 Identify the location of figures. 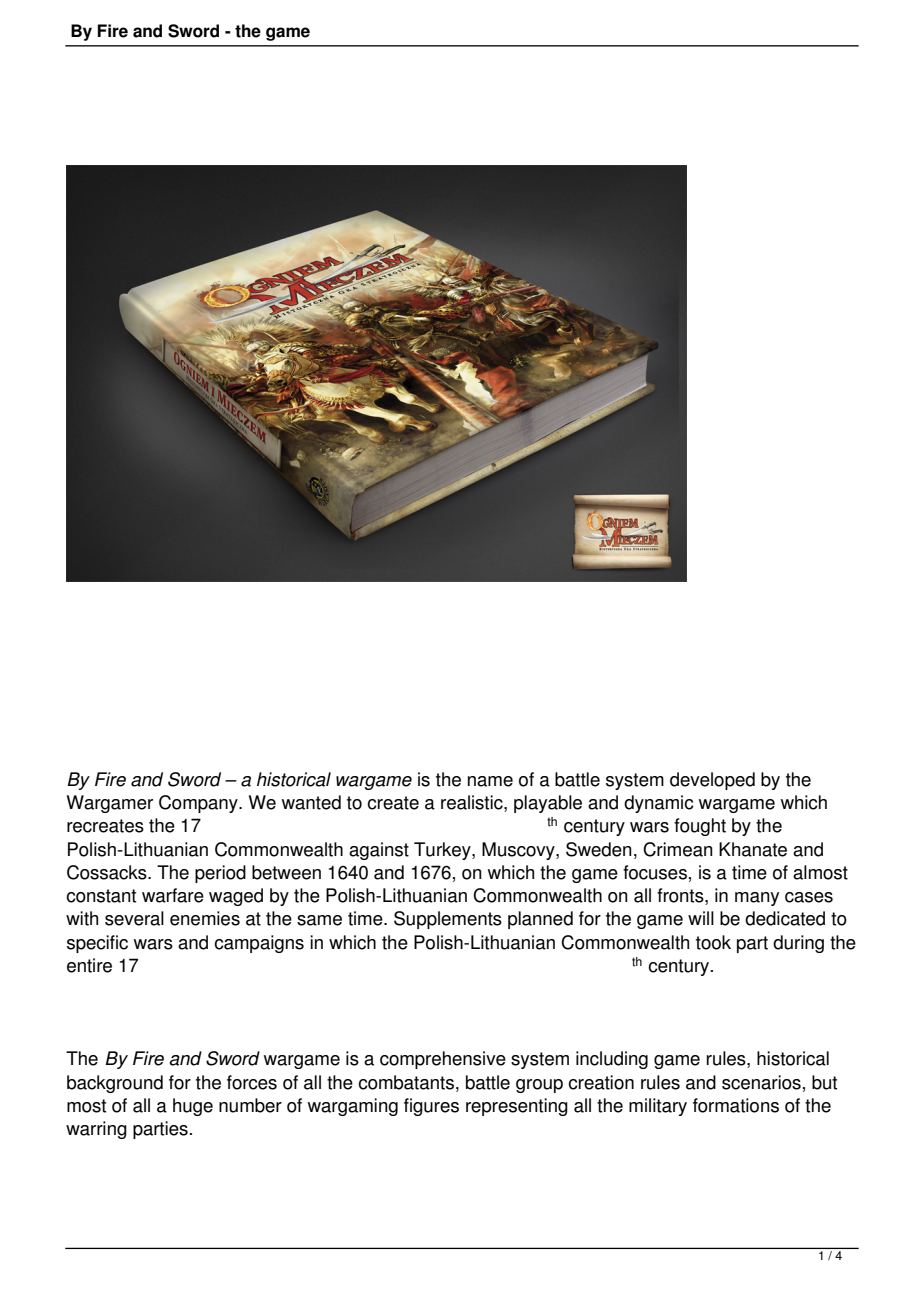
(431, 1107).
